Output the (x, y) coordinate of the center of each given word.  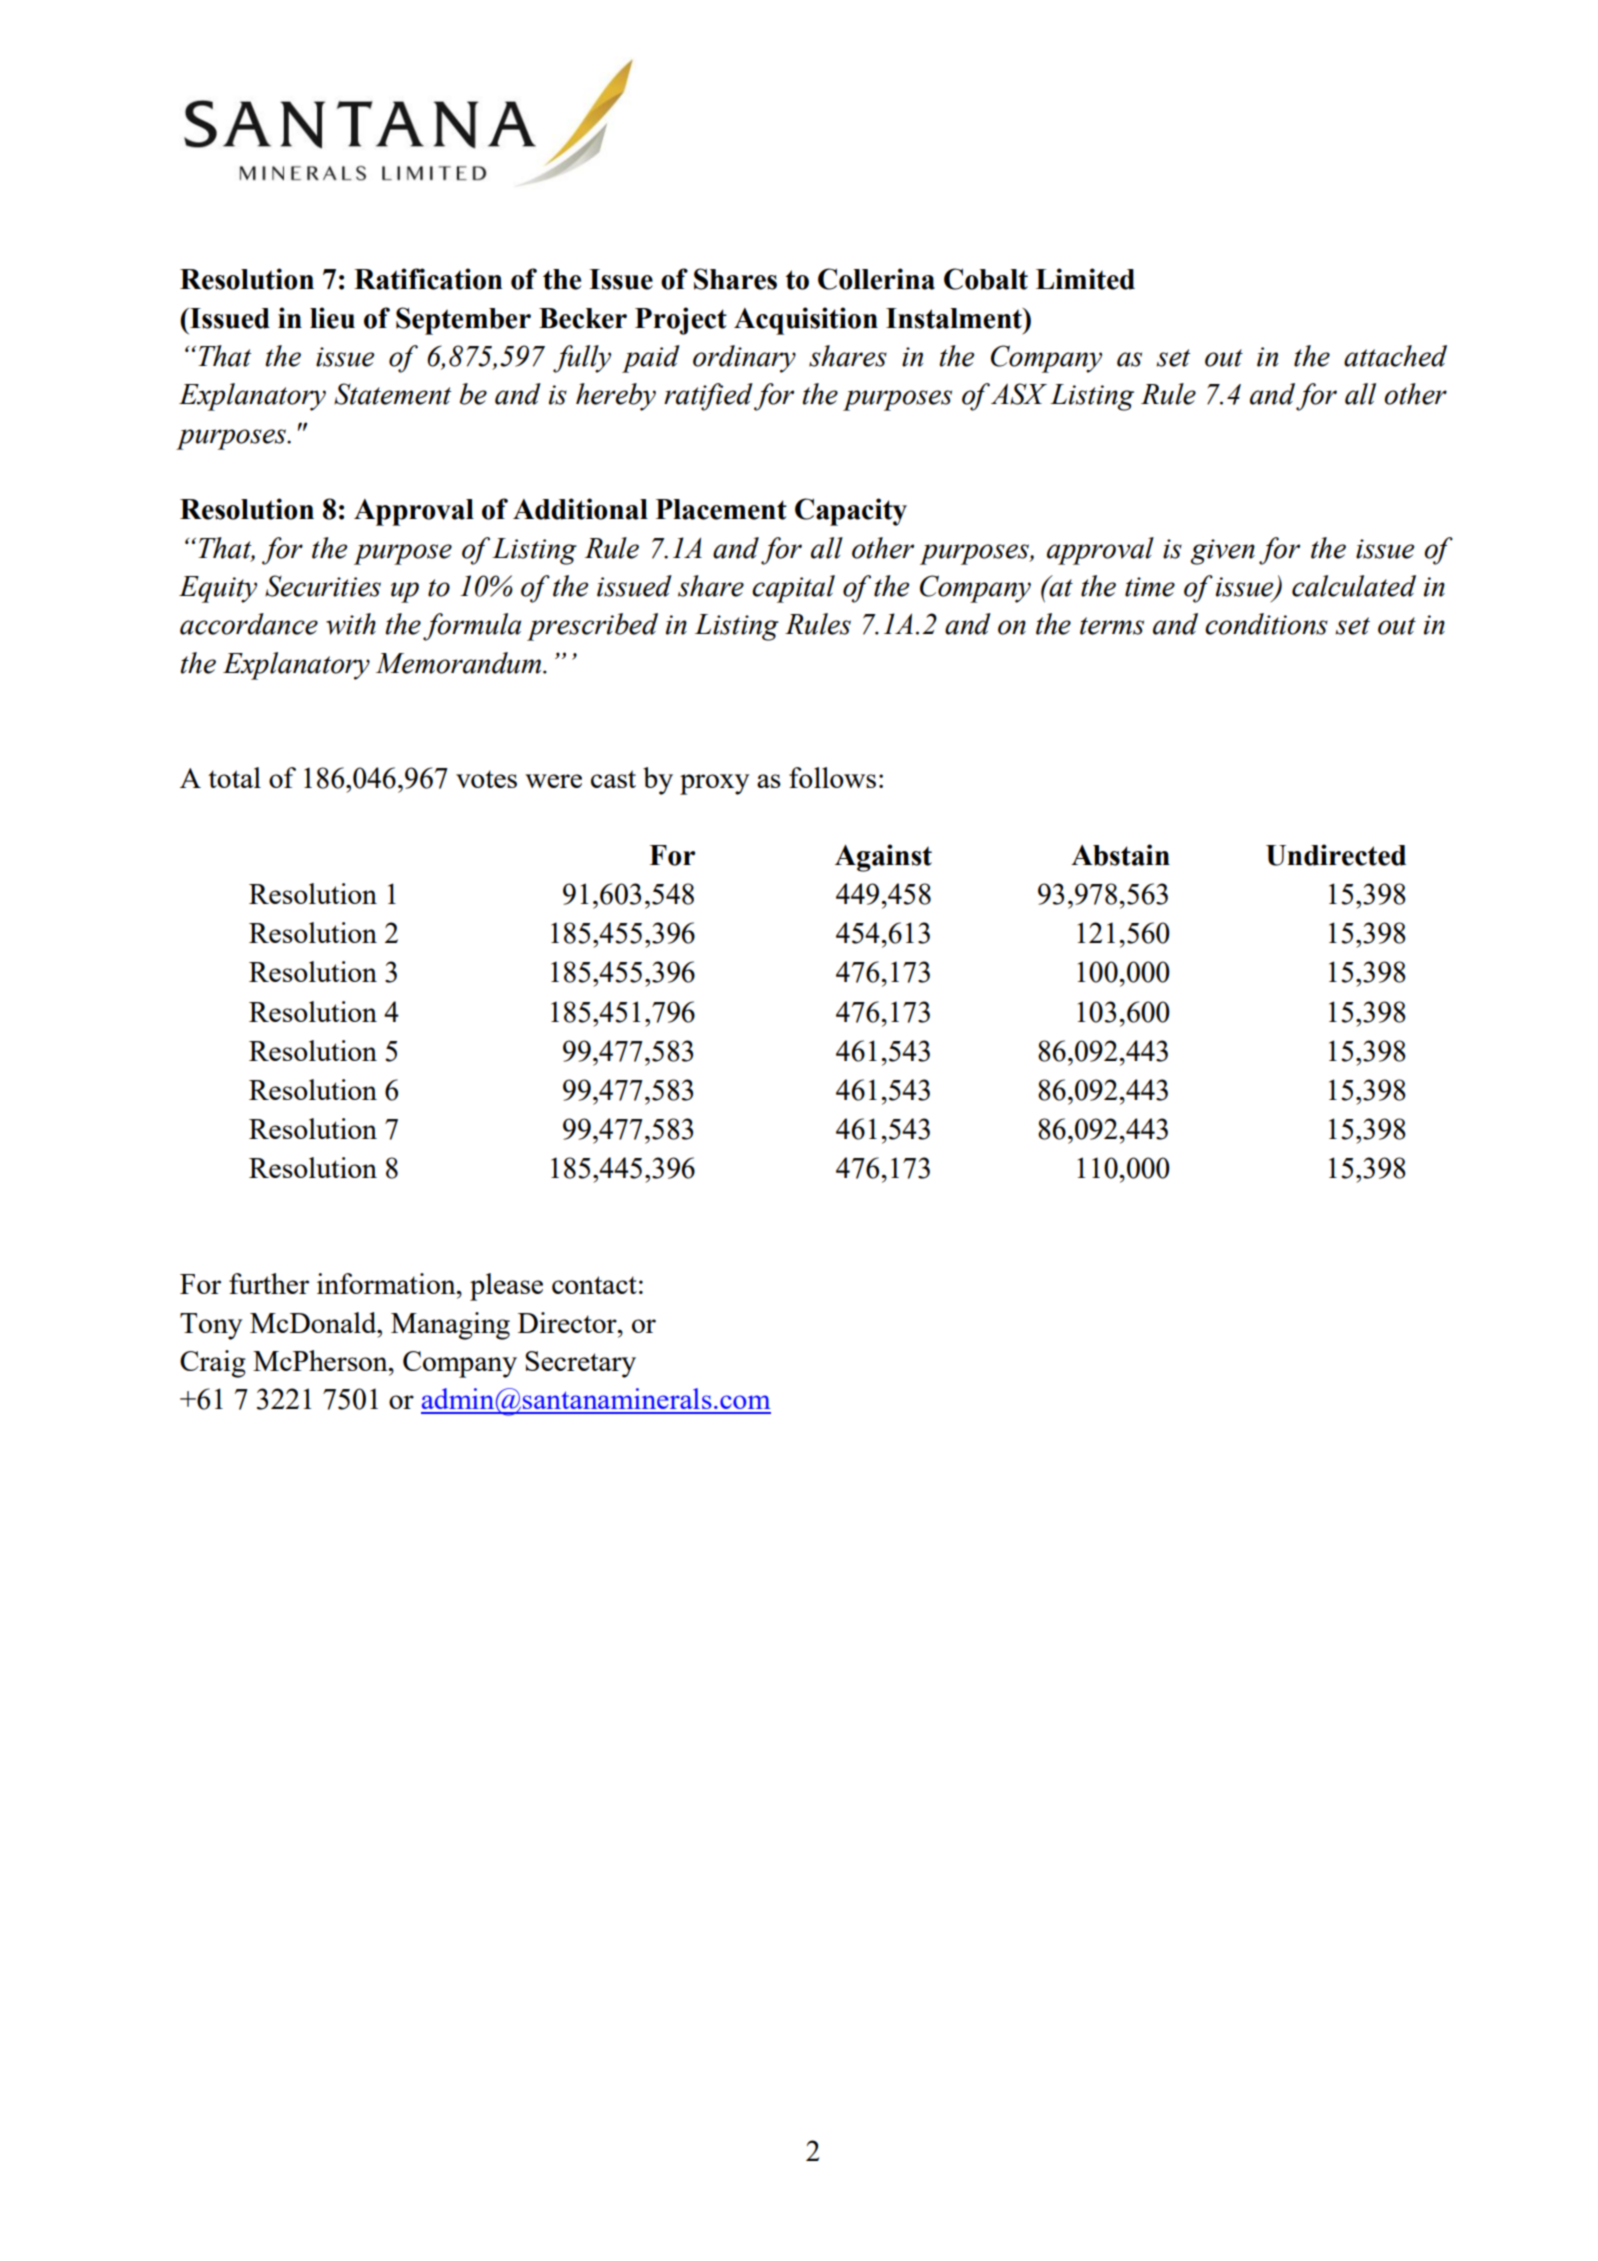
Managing (450, 1326)
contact (594, 1285)
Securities (323, 586)
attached (1395, 356)
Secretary (580, 1364)
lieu (332, 318)
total (234, 777)
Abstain (1120, 855)
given (1222, 552)
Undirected (1336, 855)
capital (793, 589)
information (387, 1283)
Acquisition (806, 321)
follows (832, 777)
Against (883, 858)
